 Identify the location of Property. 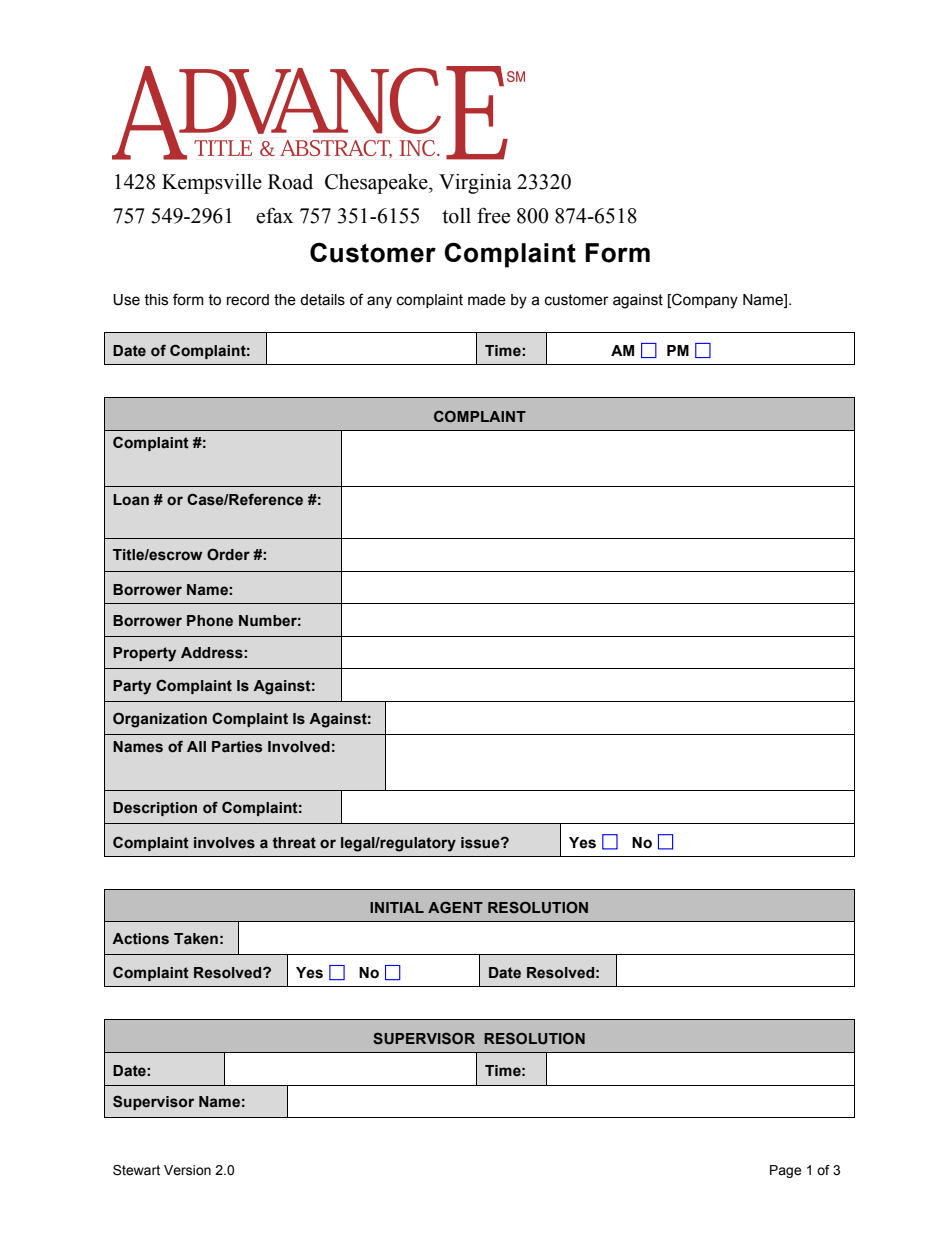
(144, 654).
